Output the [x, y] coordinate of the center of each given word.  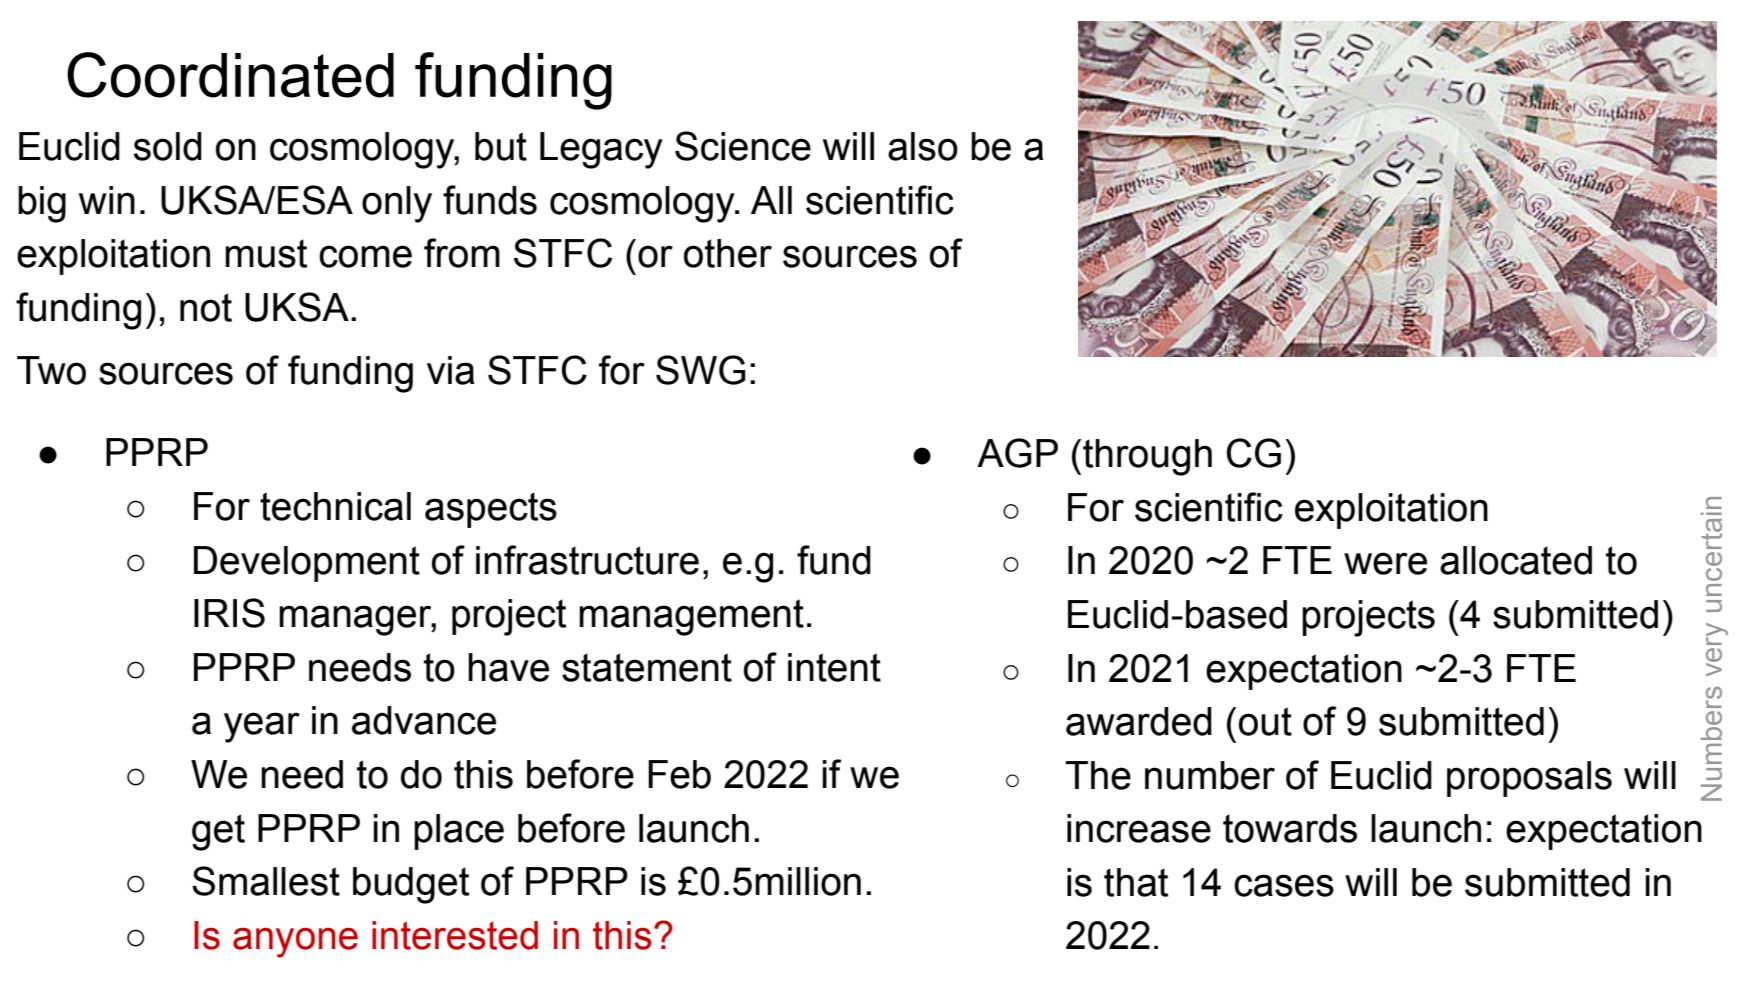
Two [51, 370]
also [923, 146]
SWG [701, 370]
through [1147, 457]
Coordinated [230, 75]
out [1265, 721]
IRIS [229, 613]
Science [743, 146]
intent [834, 667]
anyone [295, 943]
